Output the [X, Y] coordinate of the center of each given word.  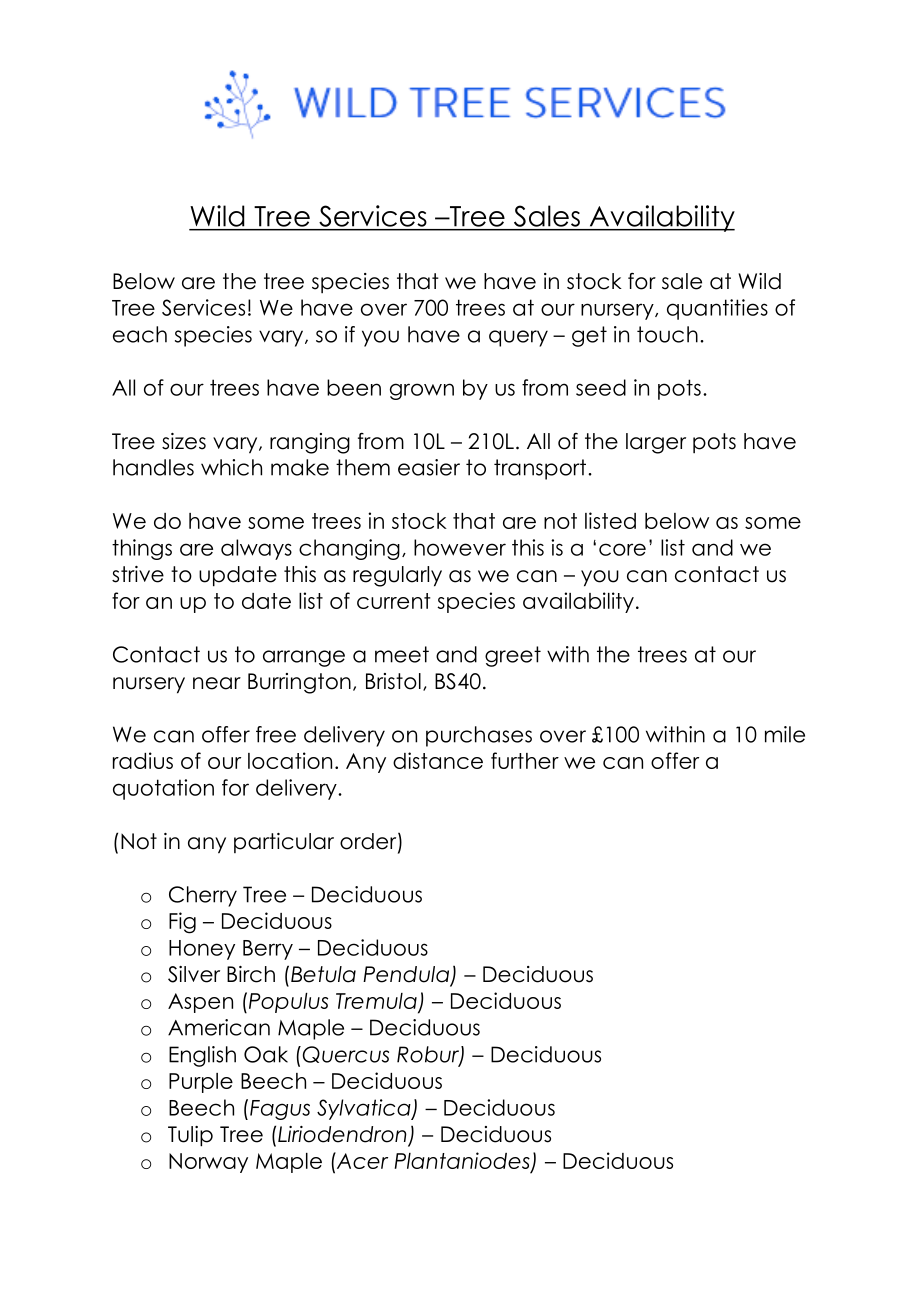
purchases [479, 736]
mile [785, 734]
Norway [208, 1163]
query [518, 338]
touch [667, 334]
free [276, 734]
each [140, 334]
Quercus [344, 1054]
